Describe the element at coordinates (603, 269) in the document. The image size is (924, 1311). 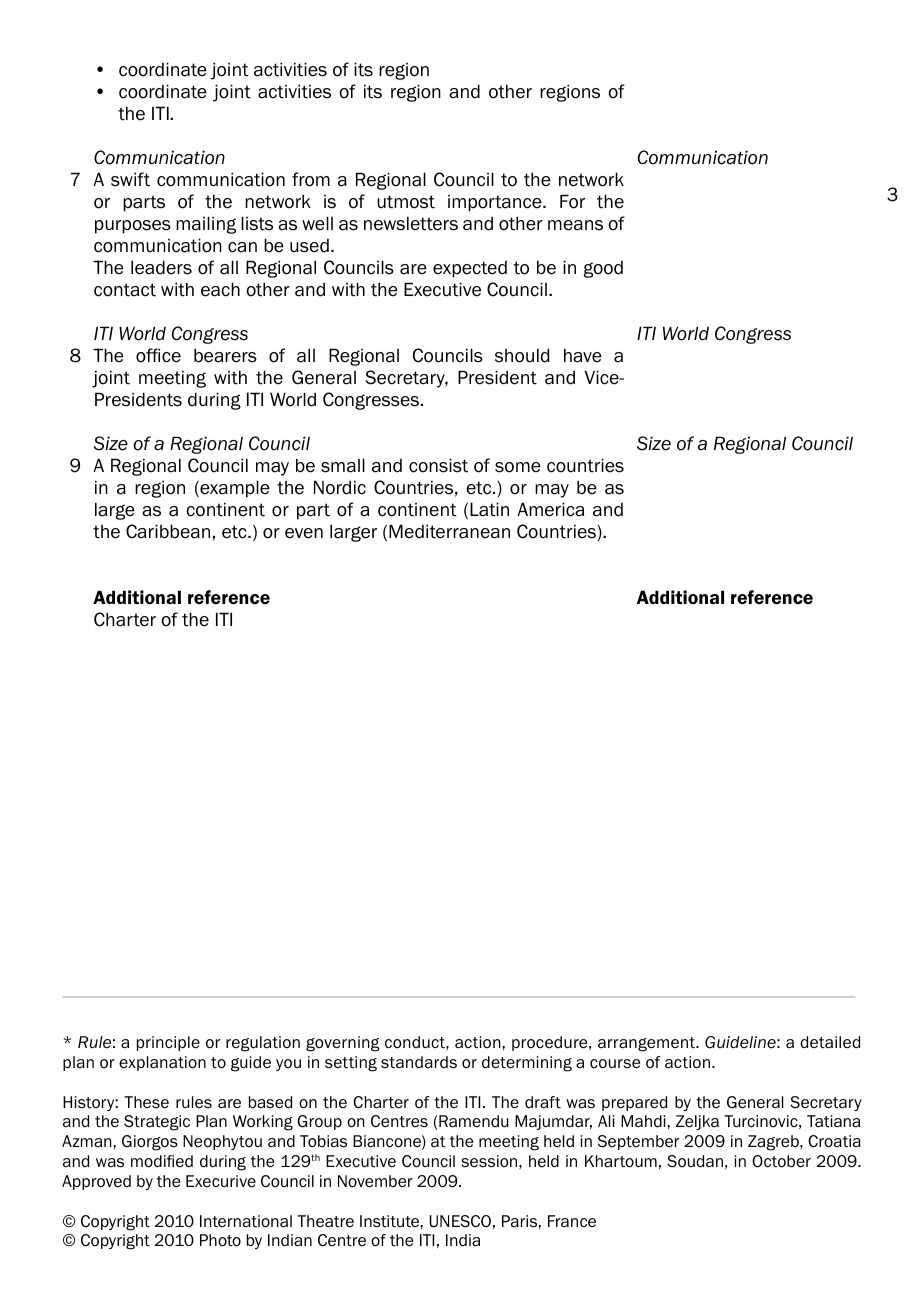
I see `good` at that location.
